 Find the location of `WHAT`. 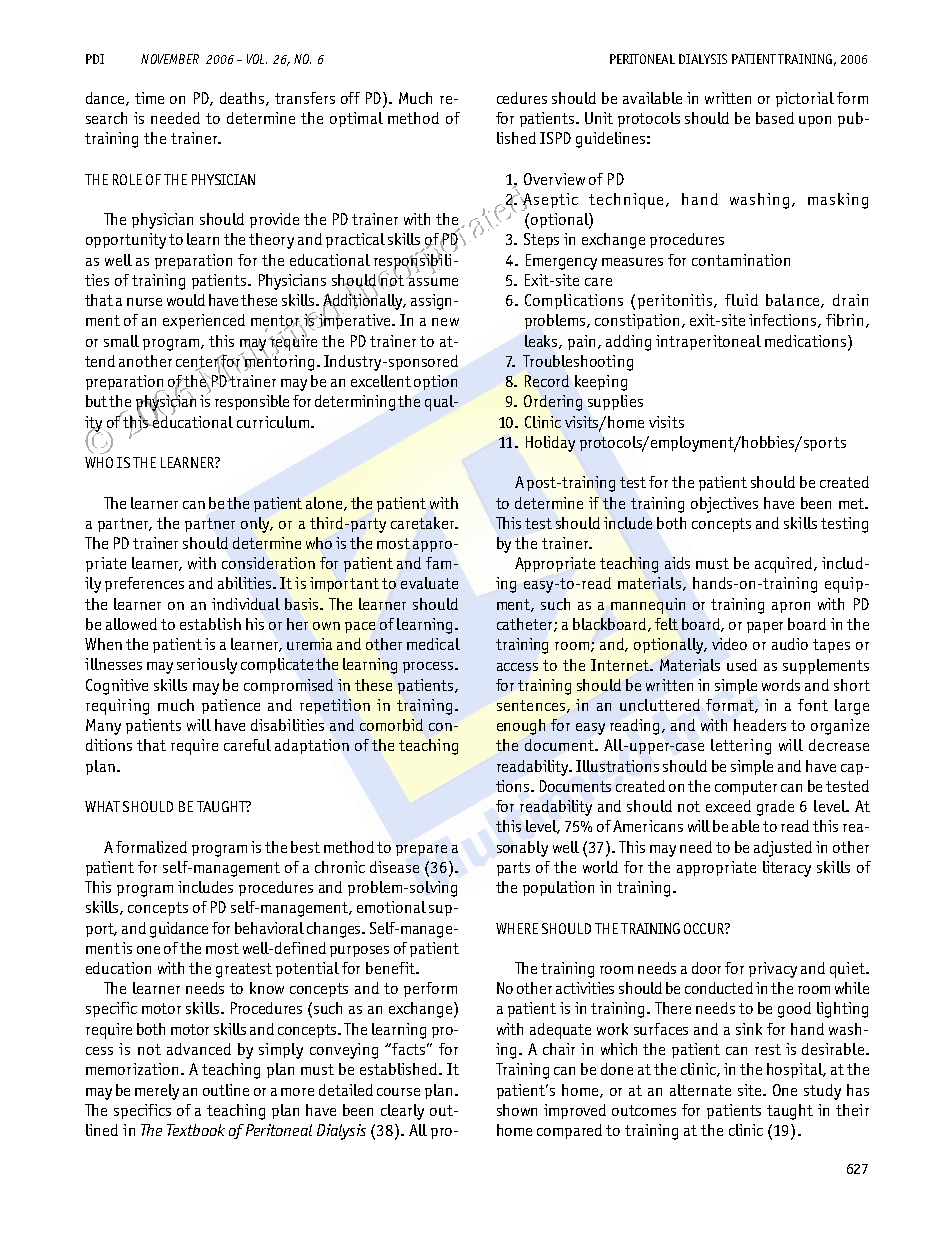

WHAT is located at coordinates (102, 806).
